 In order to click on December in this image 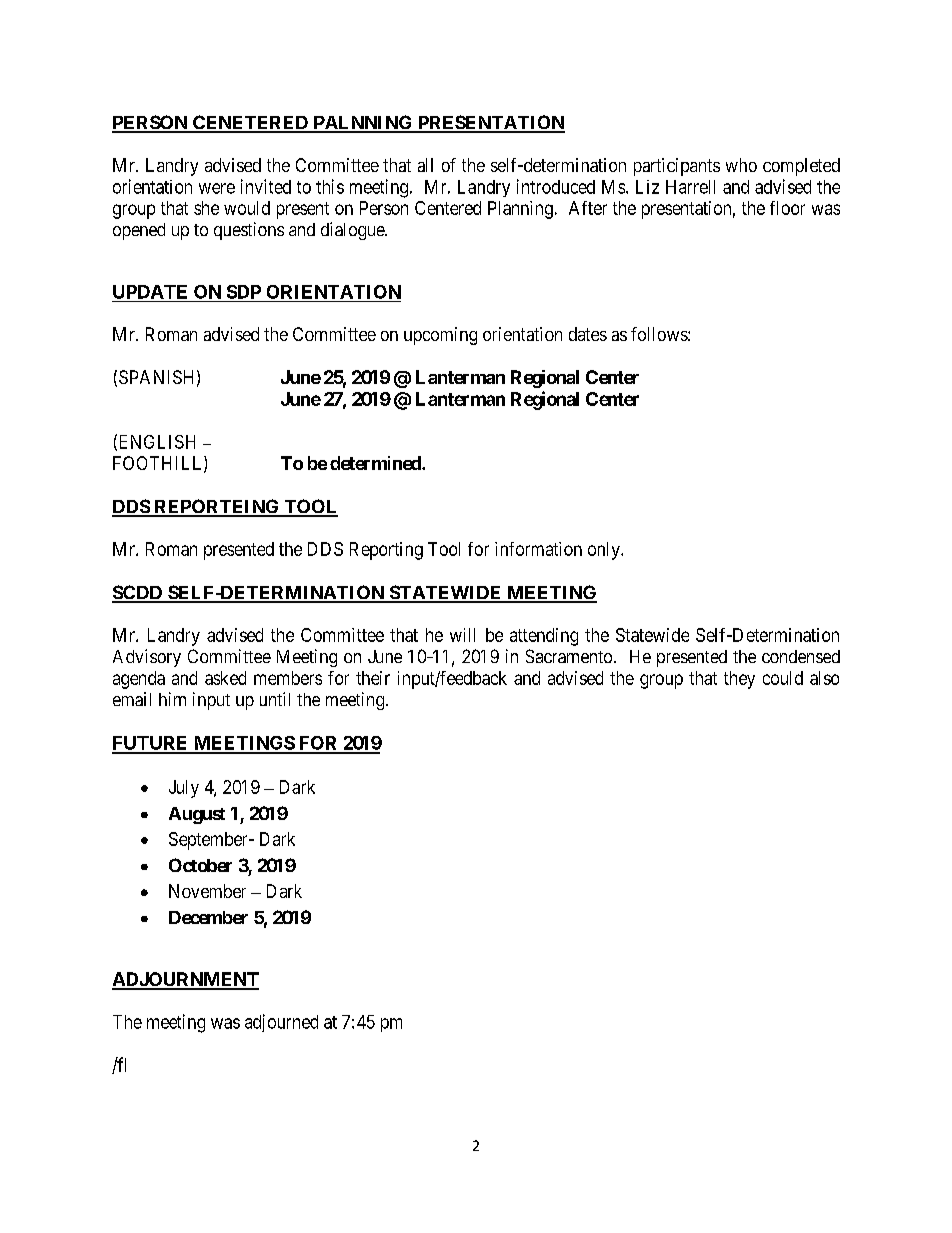, I will do `click(208, 917)`.
